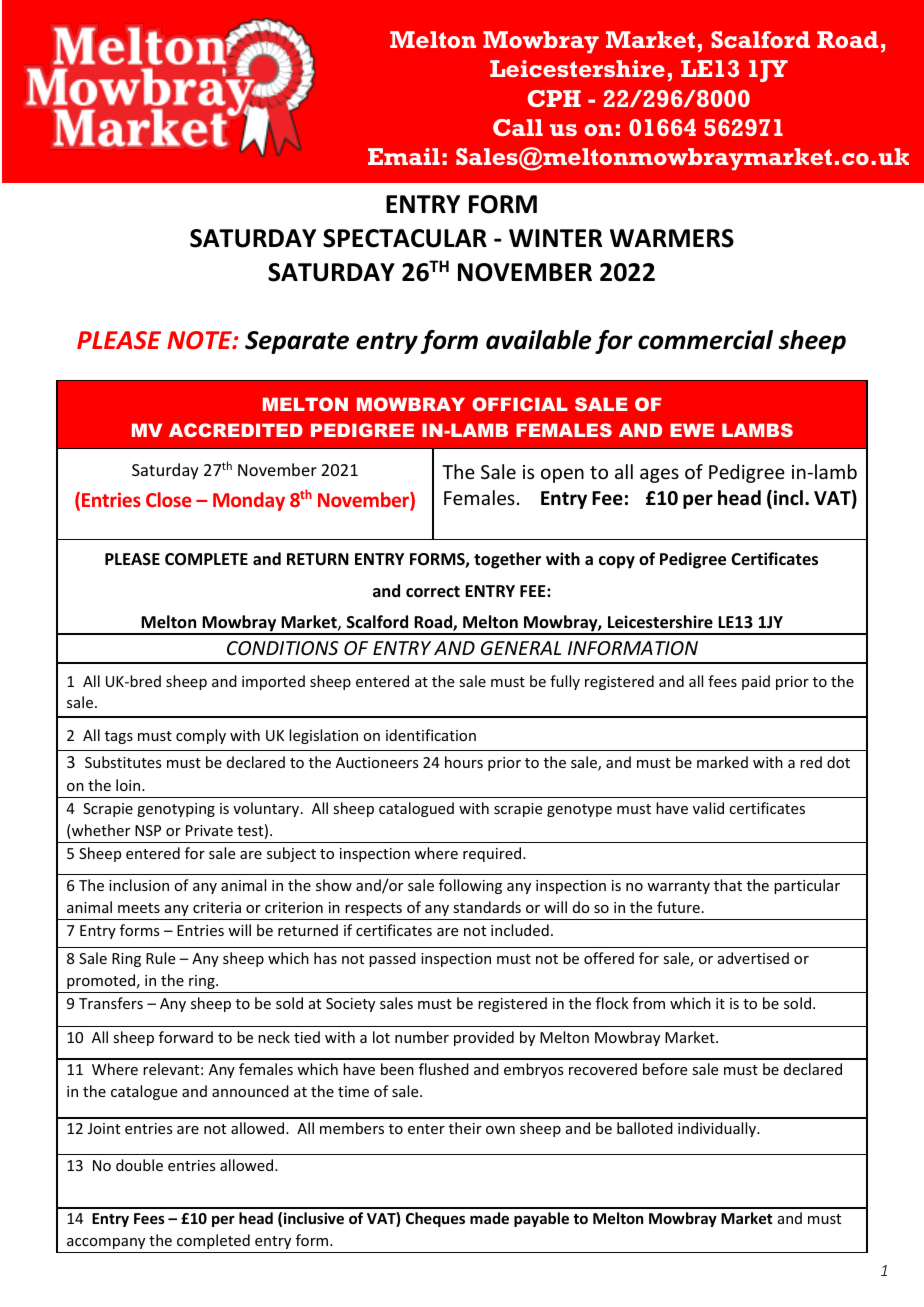  What do you see at coordinates (489, 1218) in the image?
I see `made` at bounding box center [489, 1218].
